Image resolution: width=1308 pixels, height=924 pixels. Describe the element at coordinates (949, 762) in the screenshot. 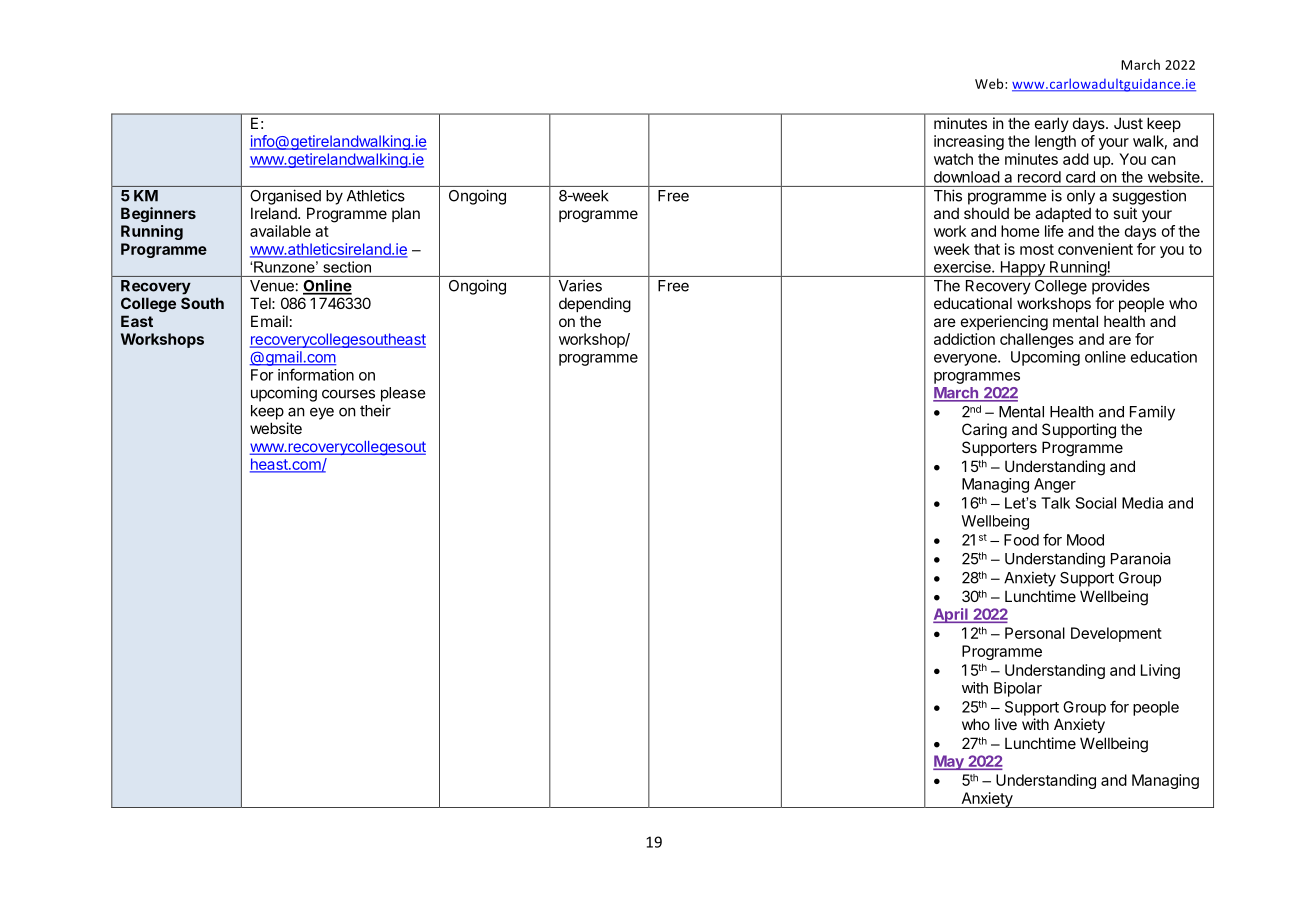

I see `May` at that location.
